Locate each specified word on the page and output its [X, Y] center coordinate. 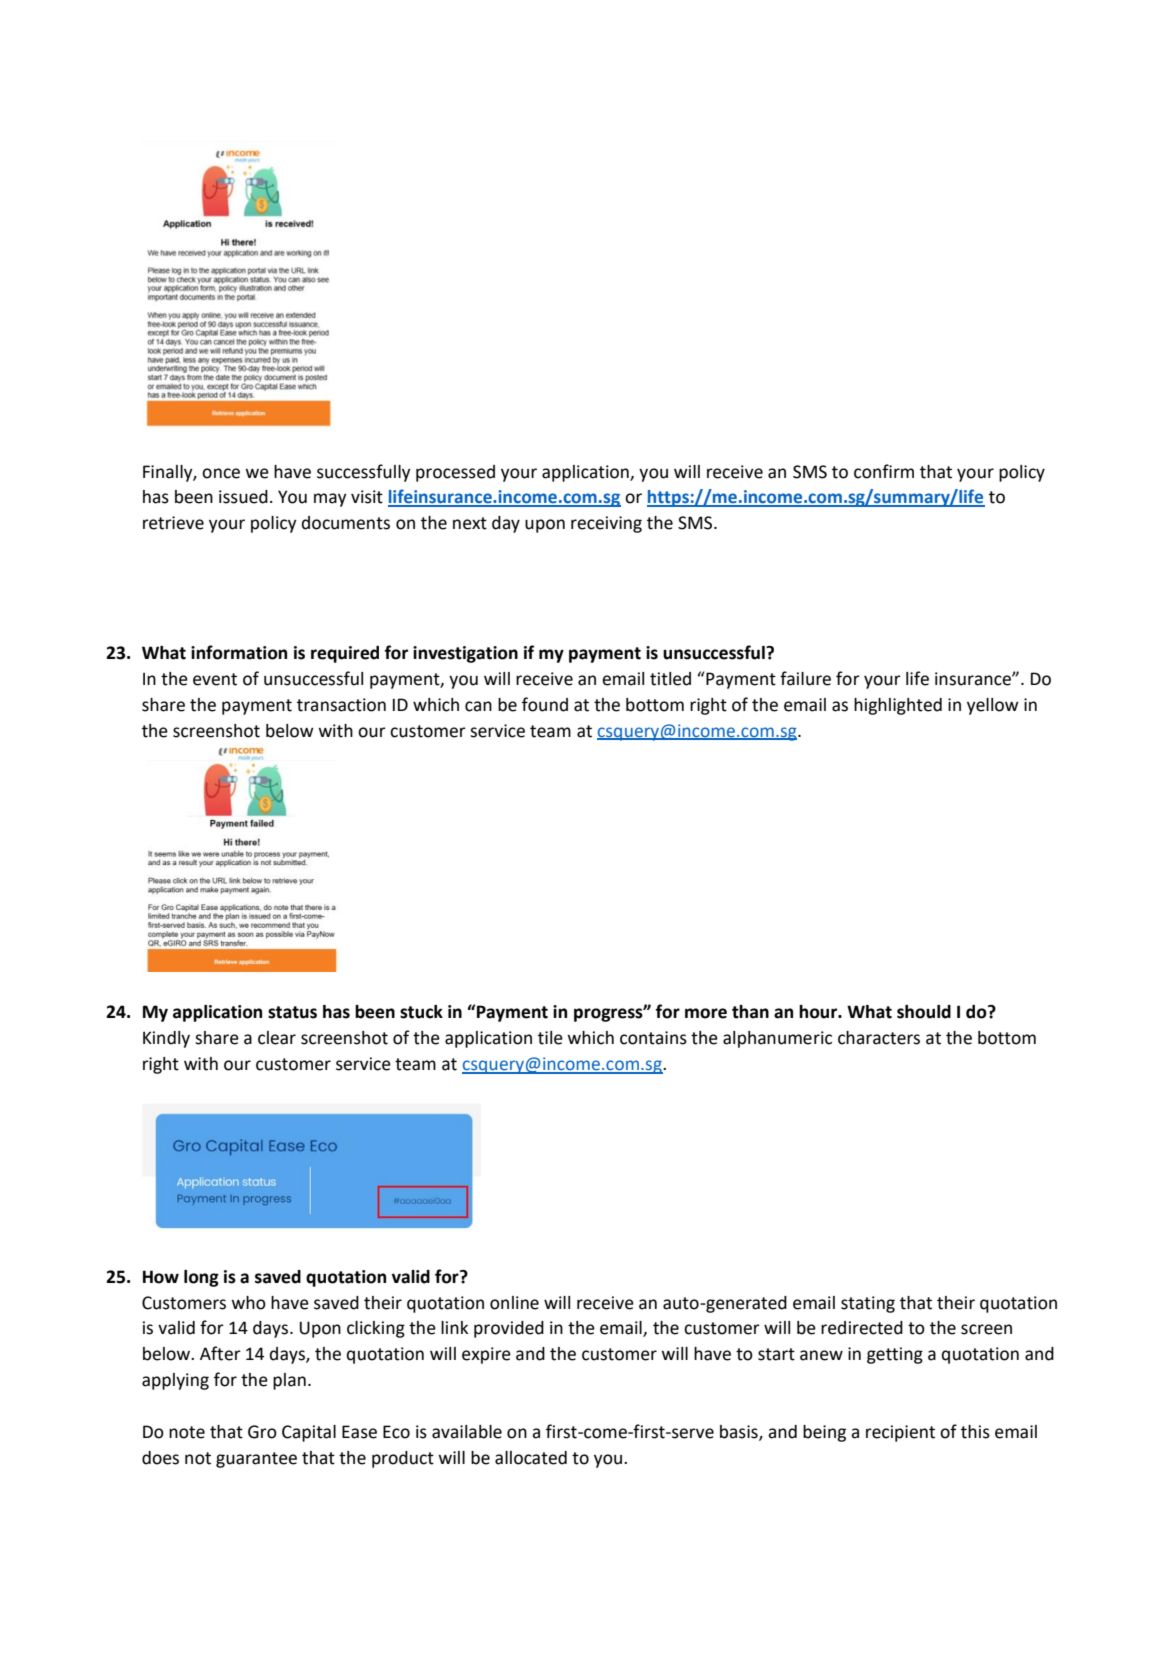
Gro [262, 1432]
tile [550, 1038]
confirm [884, 471]
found [545, 704]
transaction [341, 705]
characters [879, 1038]
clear [277, 1038]
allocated [531, 1458]
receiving [606, 524]
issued [243, 497]
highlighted [898, 706]
